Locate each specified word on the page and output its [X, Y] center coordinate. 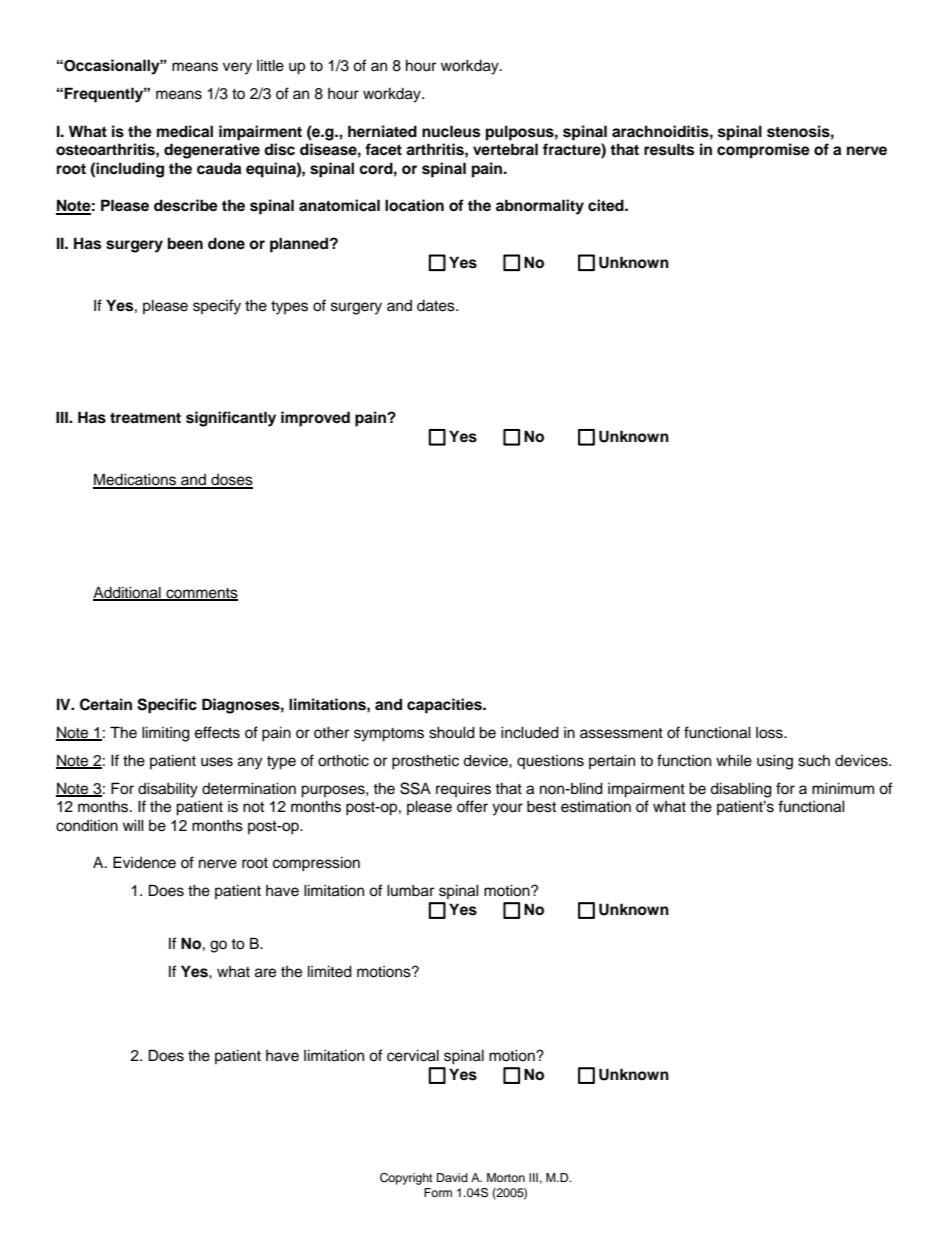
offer [472, 806]
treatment [145, 418]
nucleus [451, 131]
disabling [741, 790]
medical [185, 131]
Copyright [406, 1179]
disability [168, 790]
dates [437, 306]
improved [315, 419]
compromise [763, 151]
